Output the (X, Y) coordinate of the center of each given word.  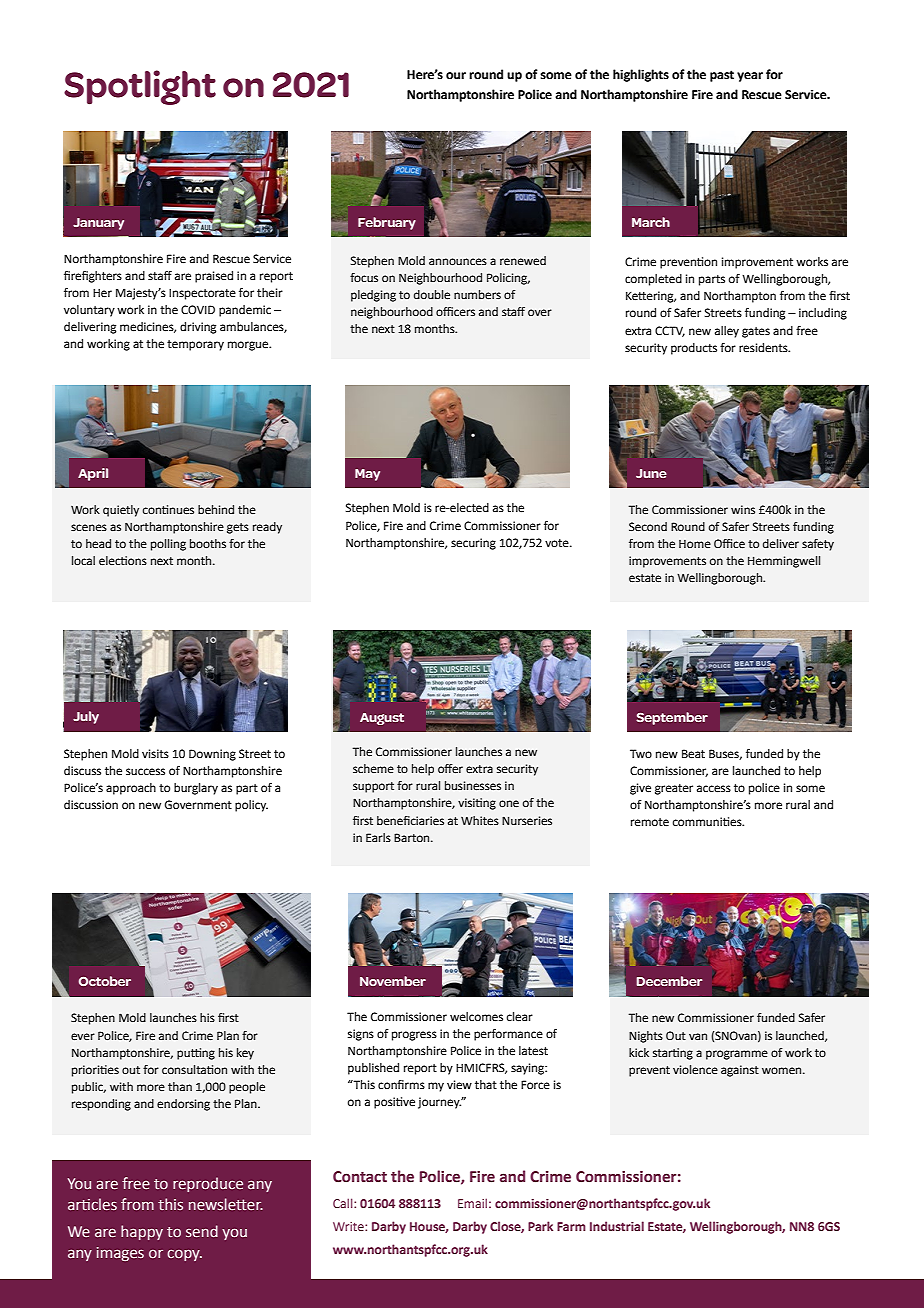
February (387, 223)
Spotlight (140, 87)
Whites (480, 821)
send (202, 1231)
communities (708, 822)
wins (743, 509)
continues (168, 510)
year (750, 77)
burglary (196, 789)
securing (473, 544)
